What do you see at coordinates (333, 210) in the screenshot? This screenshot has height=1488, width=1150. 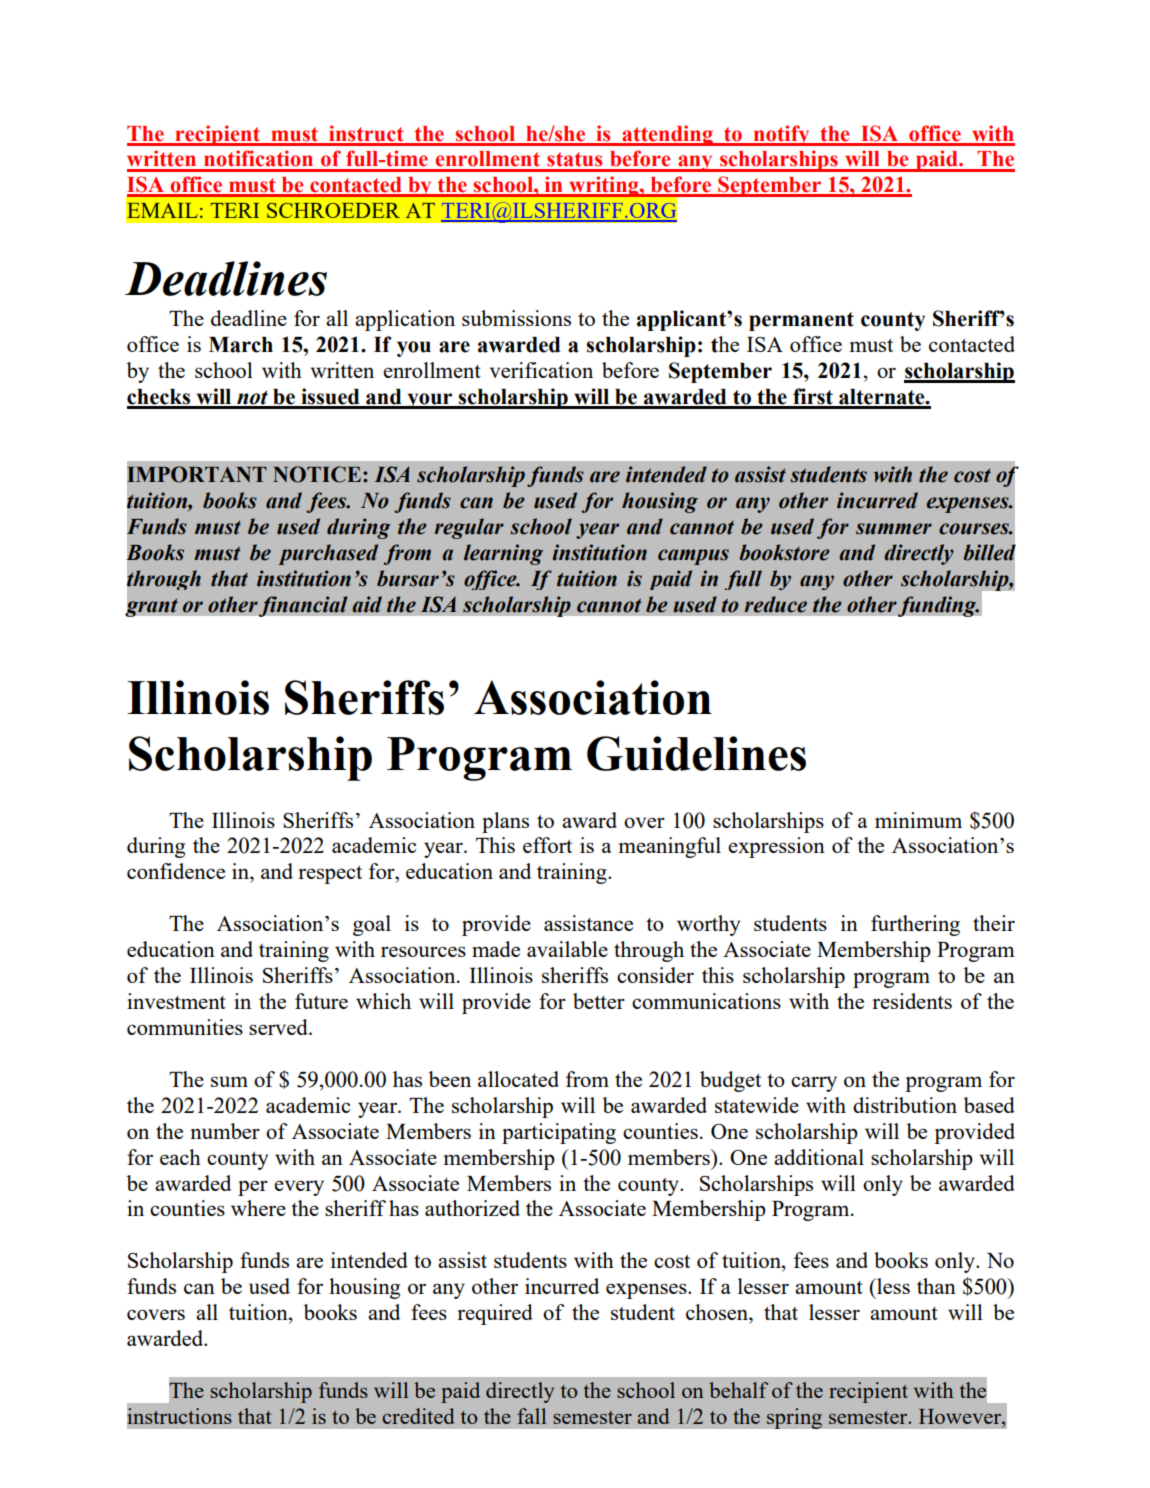 I see `SCHROEDER` at bounding box center [333, 210].
